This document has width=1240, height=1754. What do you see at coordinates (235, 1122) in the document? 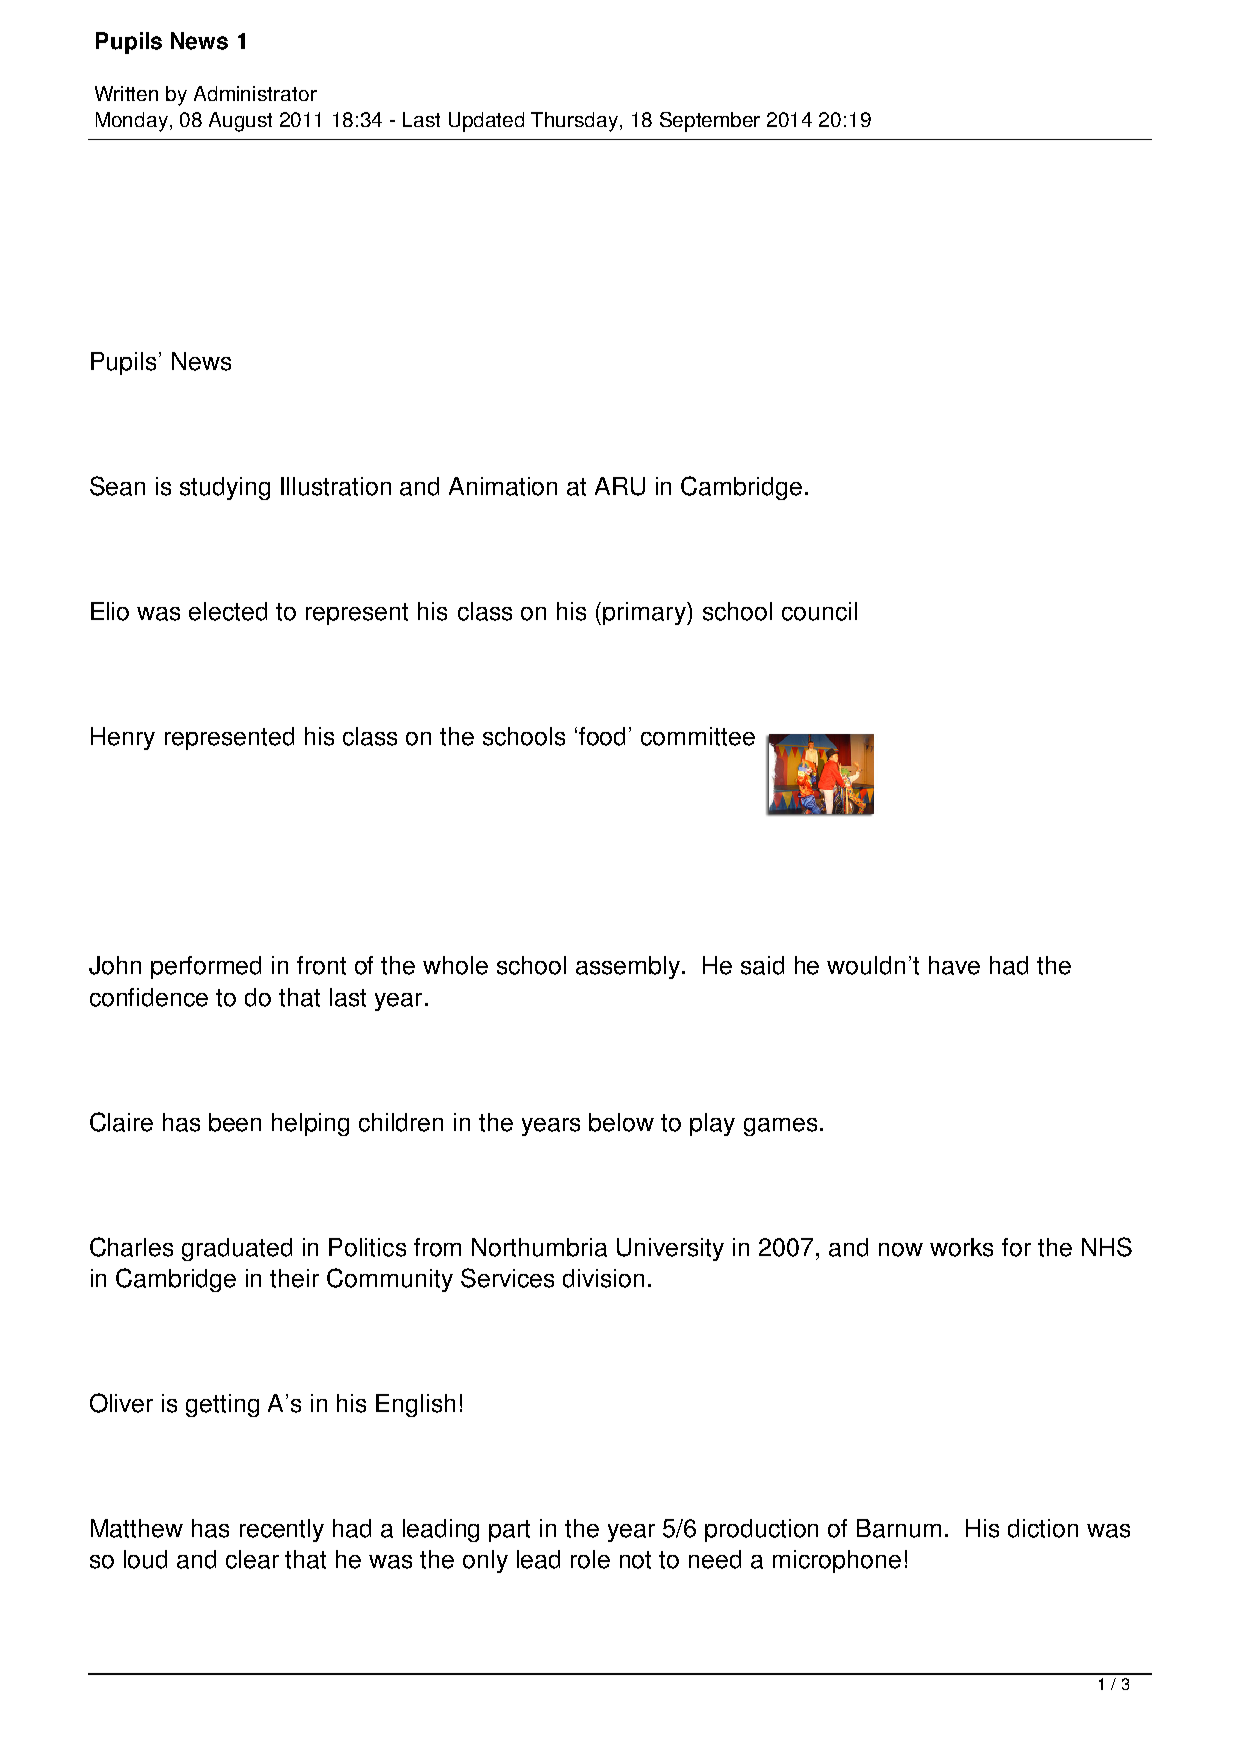
I see `been` at bounding box center [235, 1122].
